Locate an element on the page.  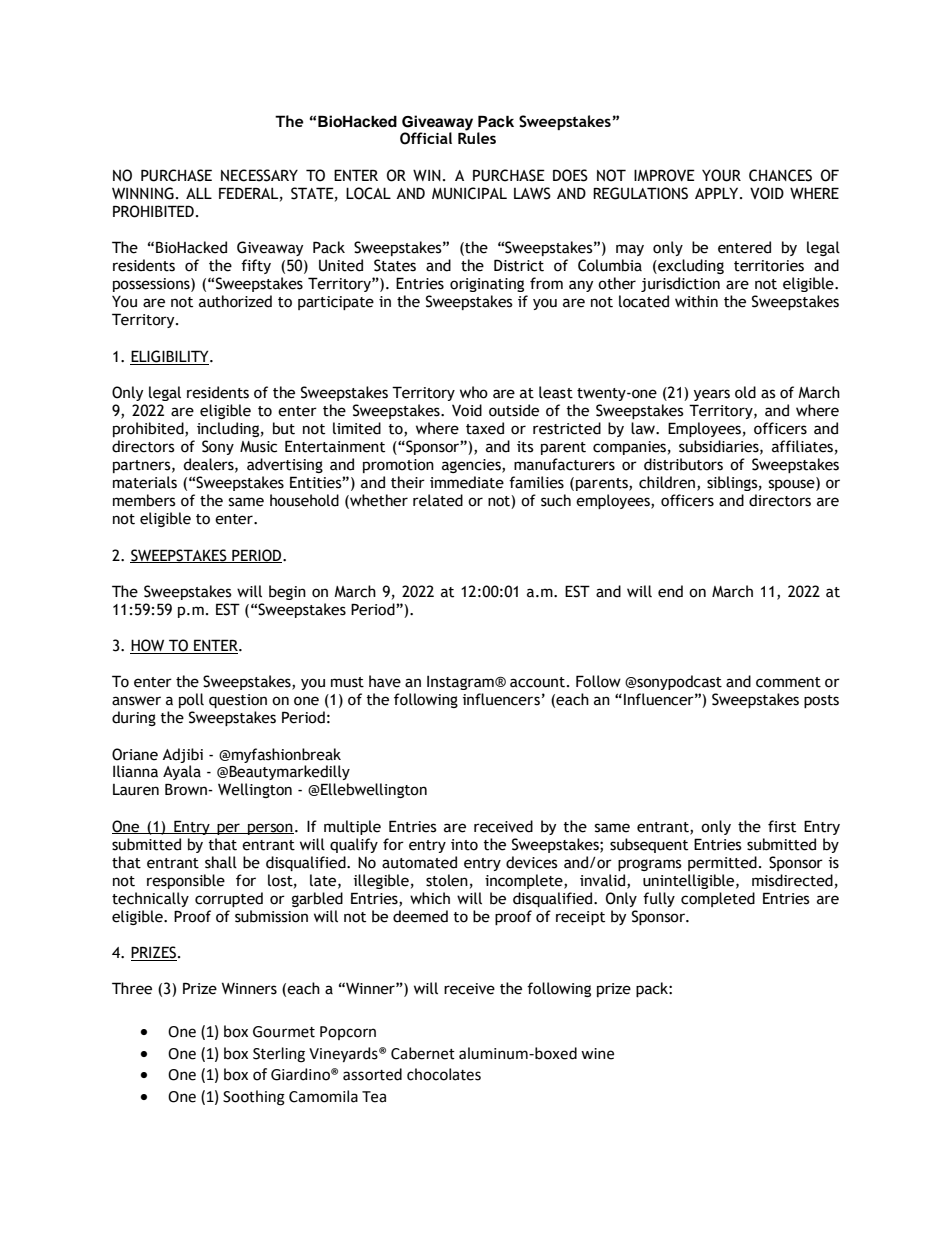
HOW is located at coordinates (148, 646).
